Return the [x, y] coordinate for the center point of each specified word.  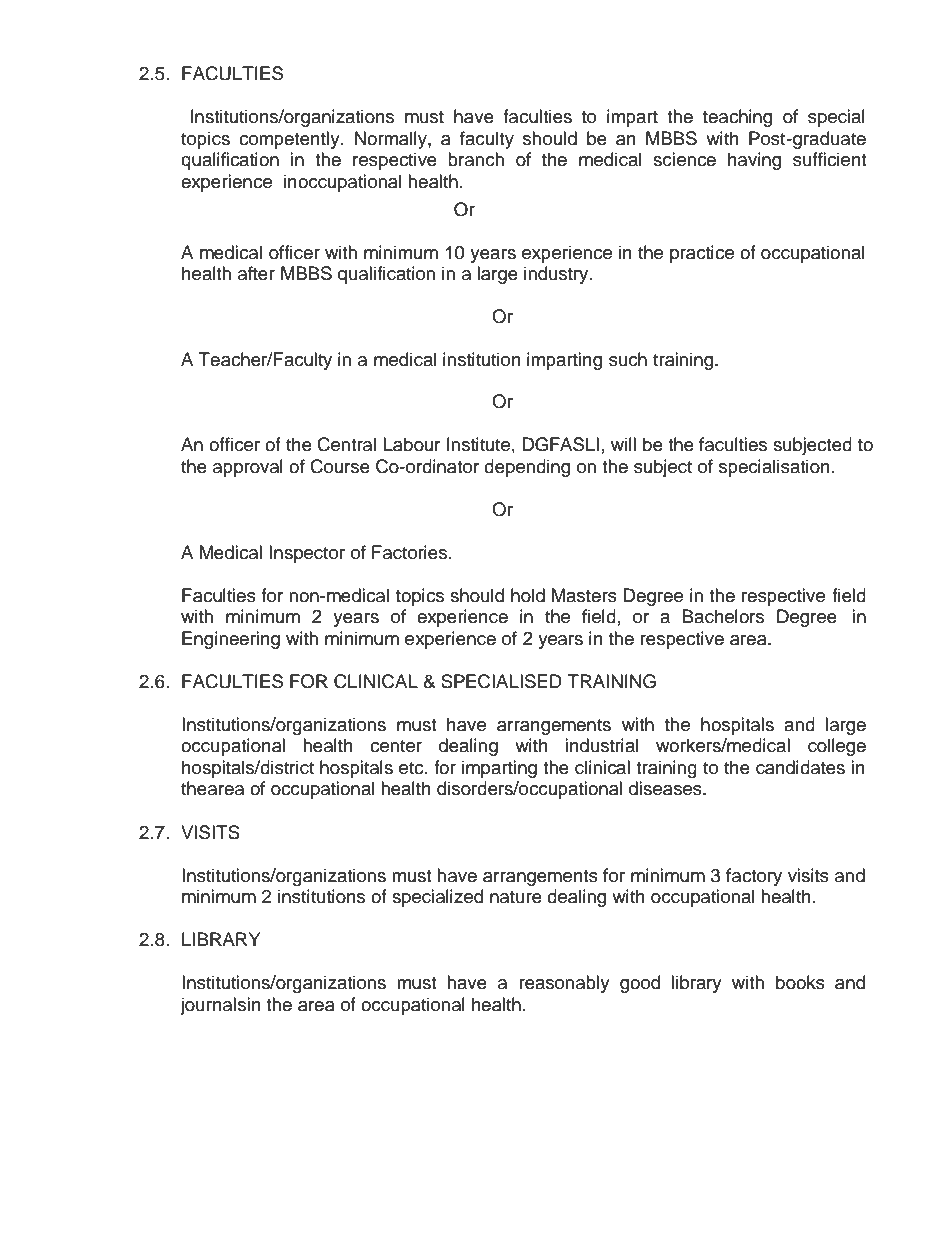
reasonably [564, 984]
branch [476, 159]
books [800, 982]
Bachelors [723, 616]
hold [528, 595]
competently [290, 140]
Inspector [307, 554]
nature [516, 897]
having [754, 161]
